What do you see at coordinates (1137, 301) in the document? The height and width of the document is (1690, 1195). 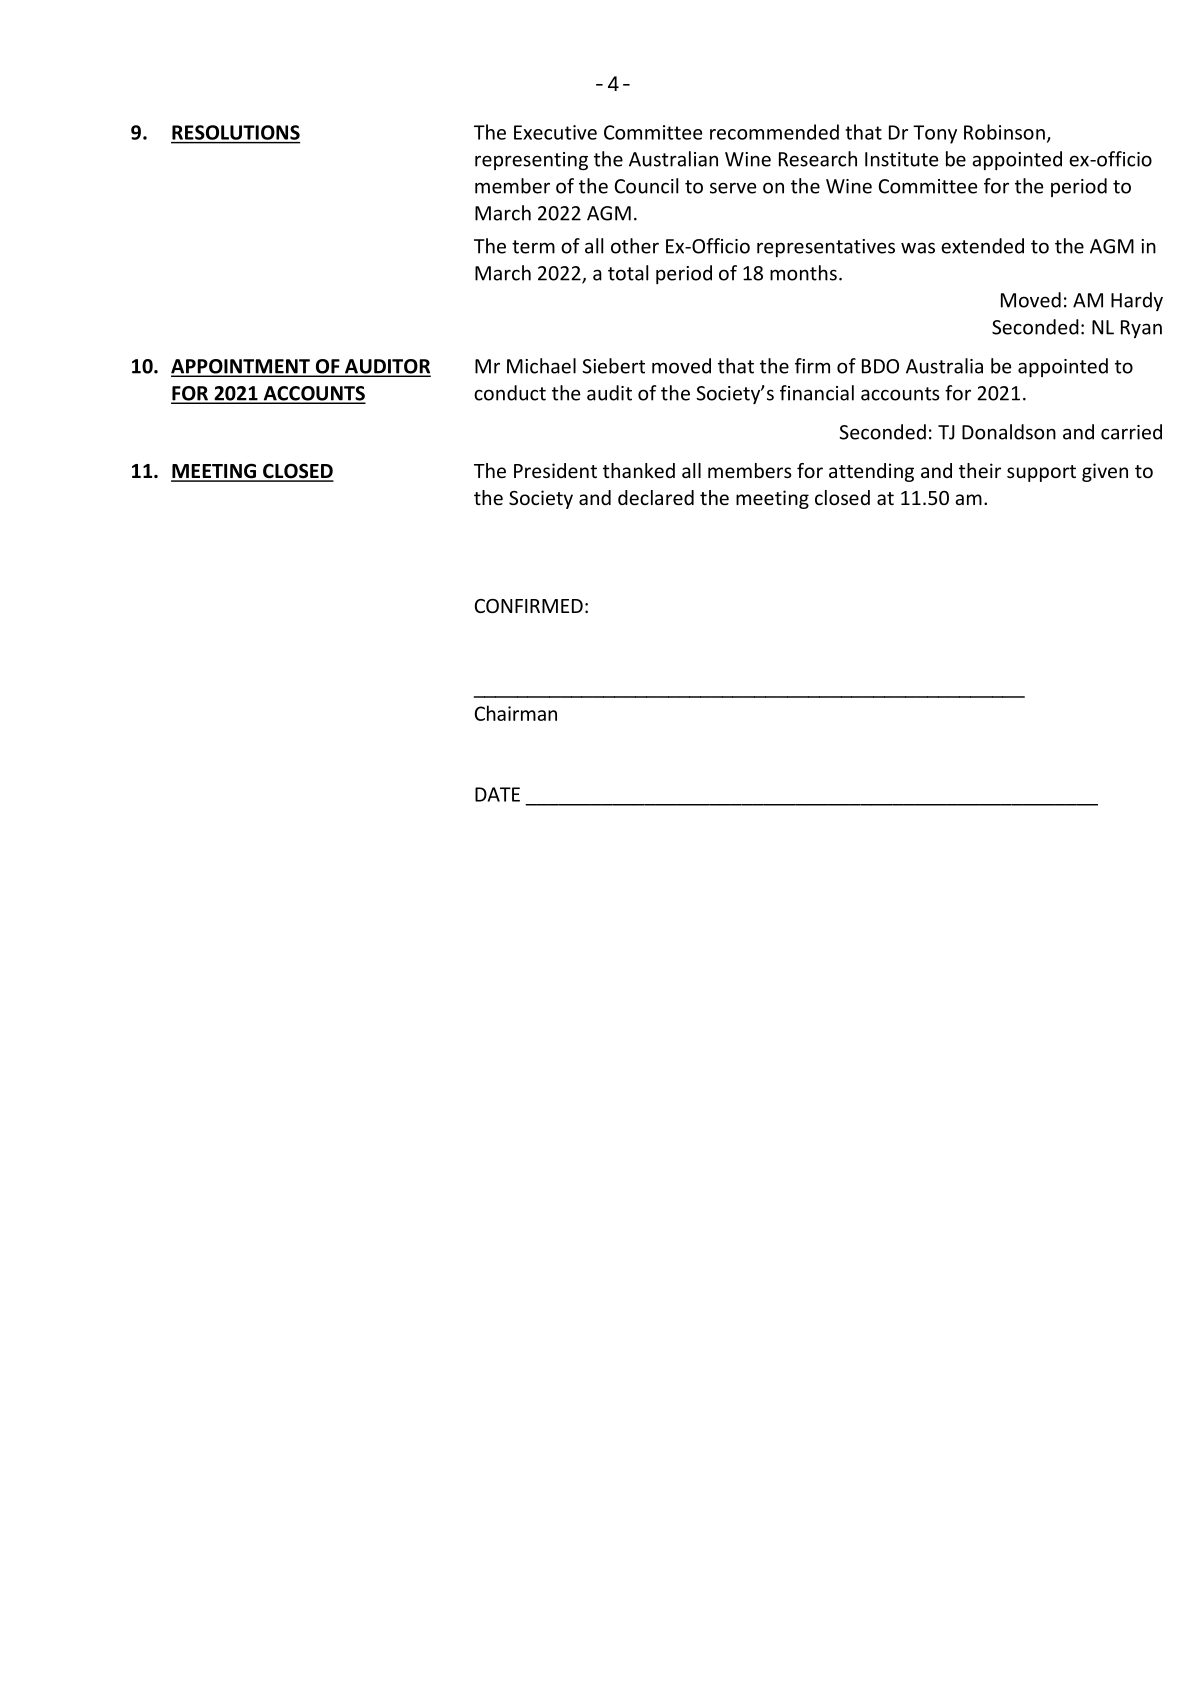 I see `Hardy` at bounding box center [1137, 301].
